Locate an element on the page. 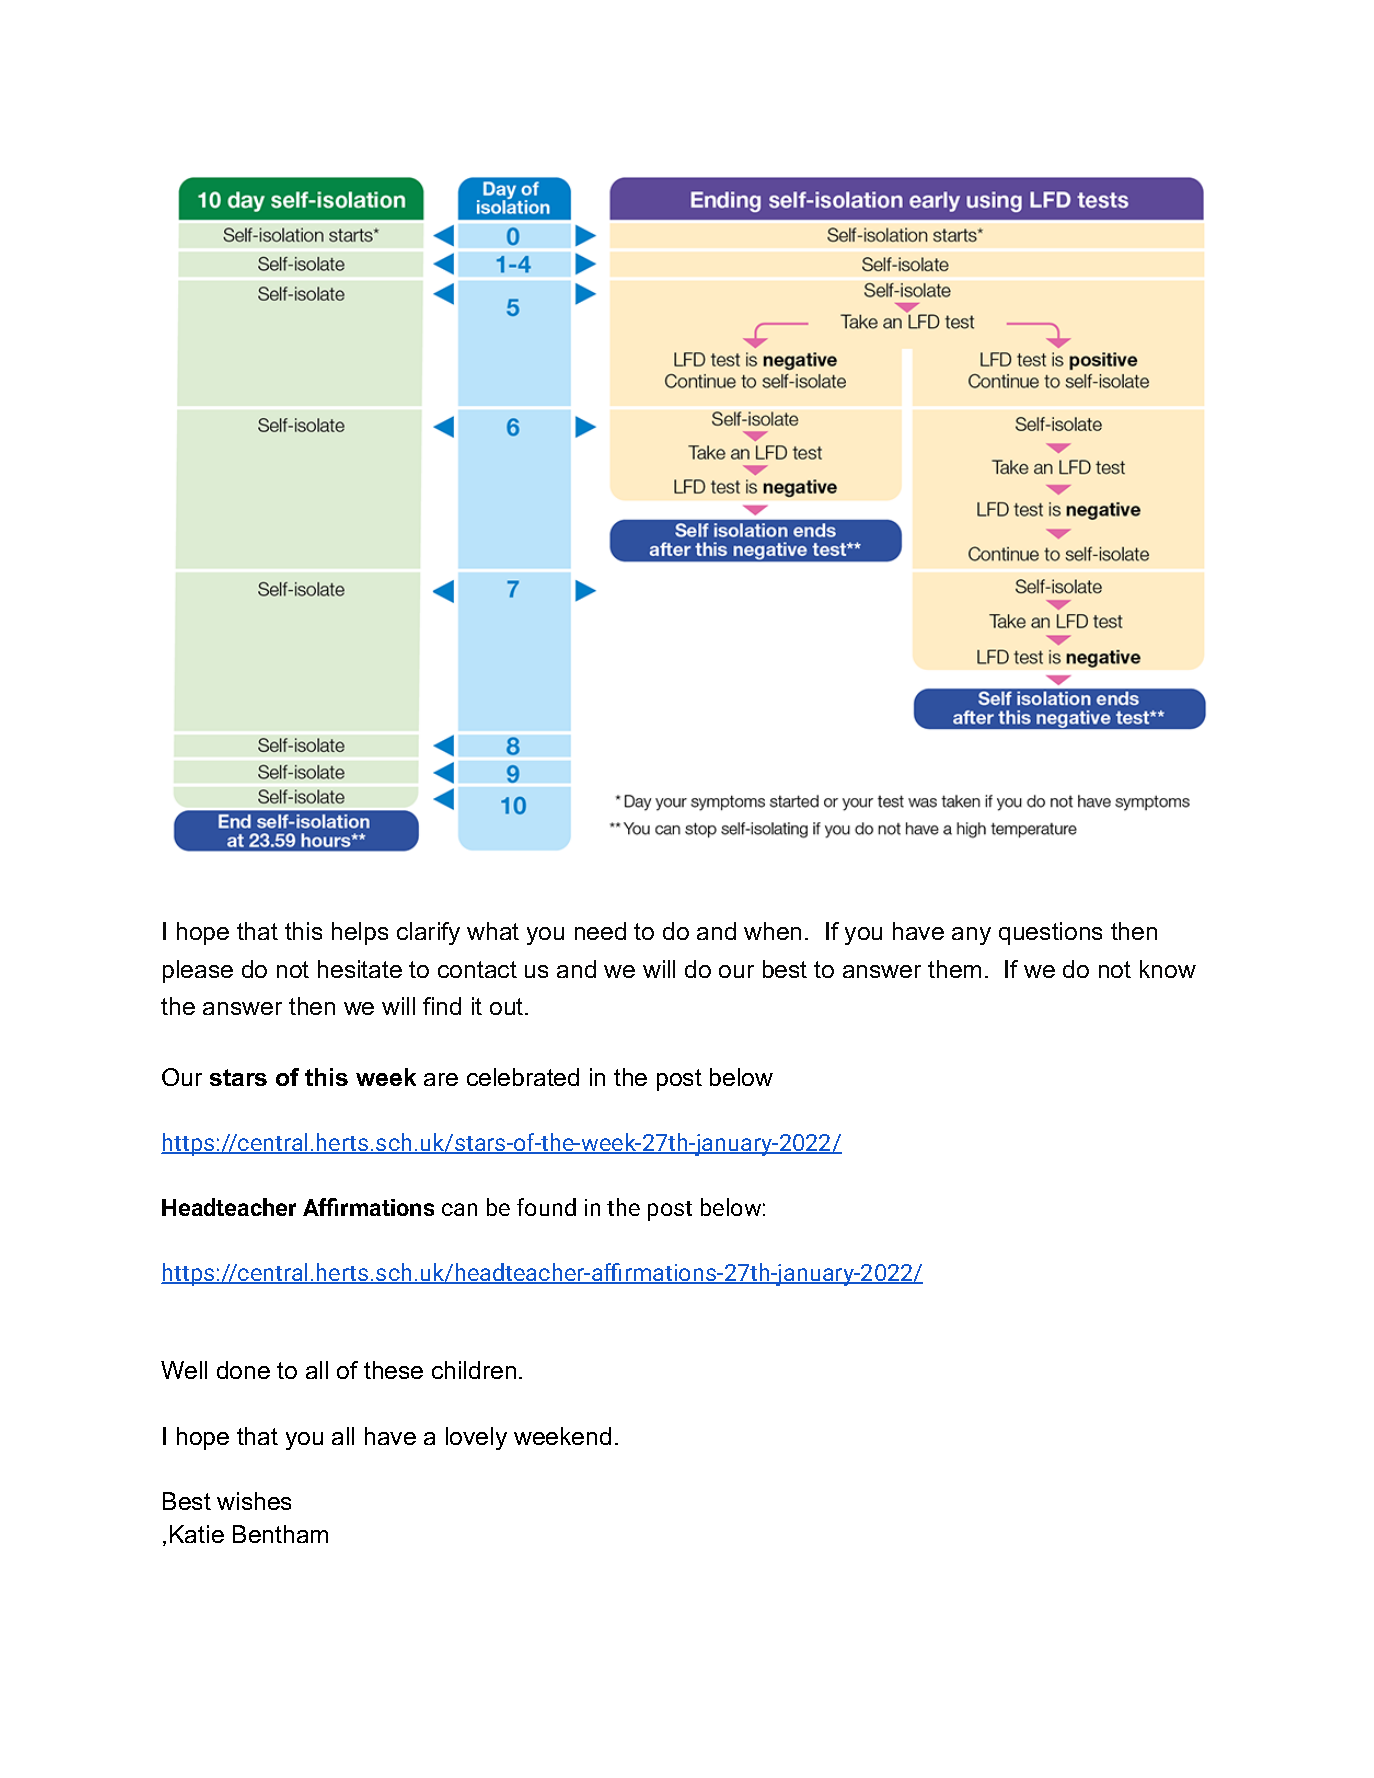  found is located at coordinates (546, 1207).
